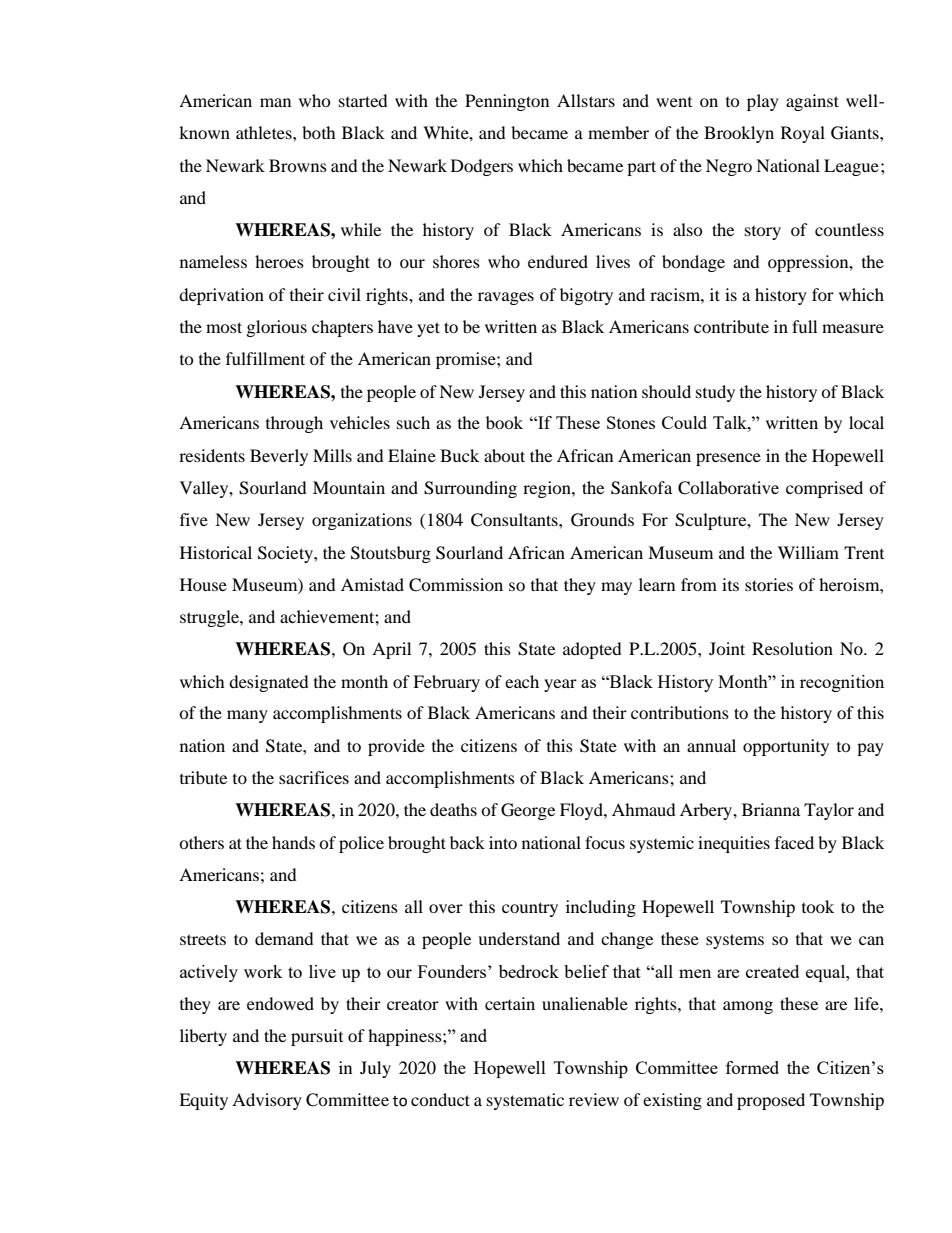  What do you see at coordinates (794, 842) in the document?
I see `faced` at bounding box center [794, 842].
